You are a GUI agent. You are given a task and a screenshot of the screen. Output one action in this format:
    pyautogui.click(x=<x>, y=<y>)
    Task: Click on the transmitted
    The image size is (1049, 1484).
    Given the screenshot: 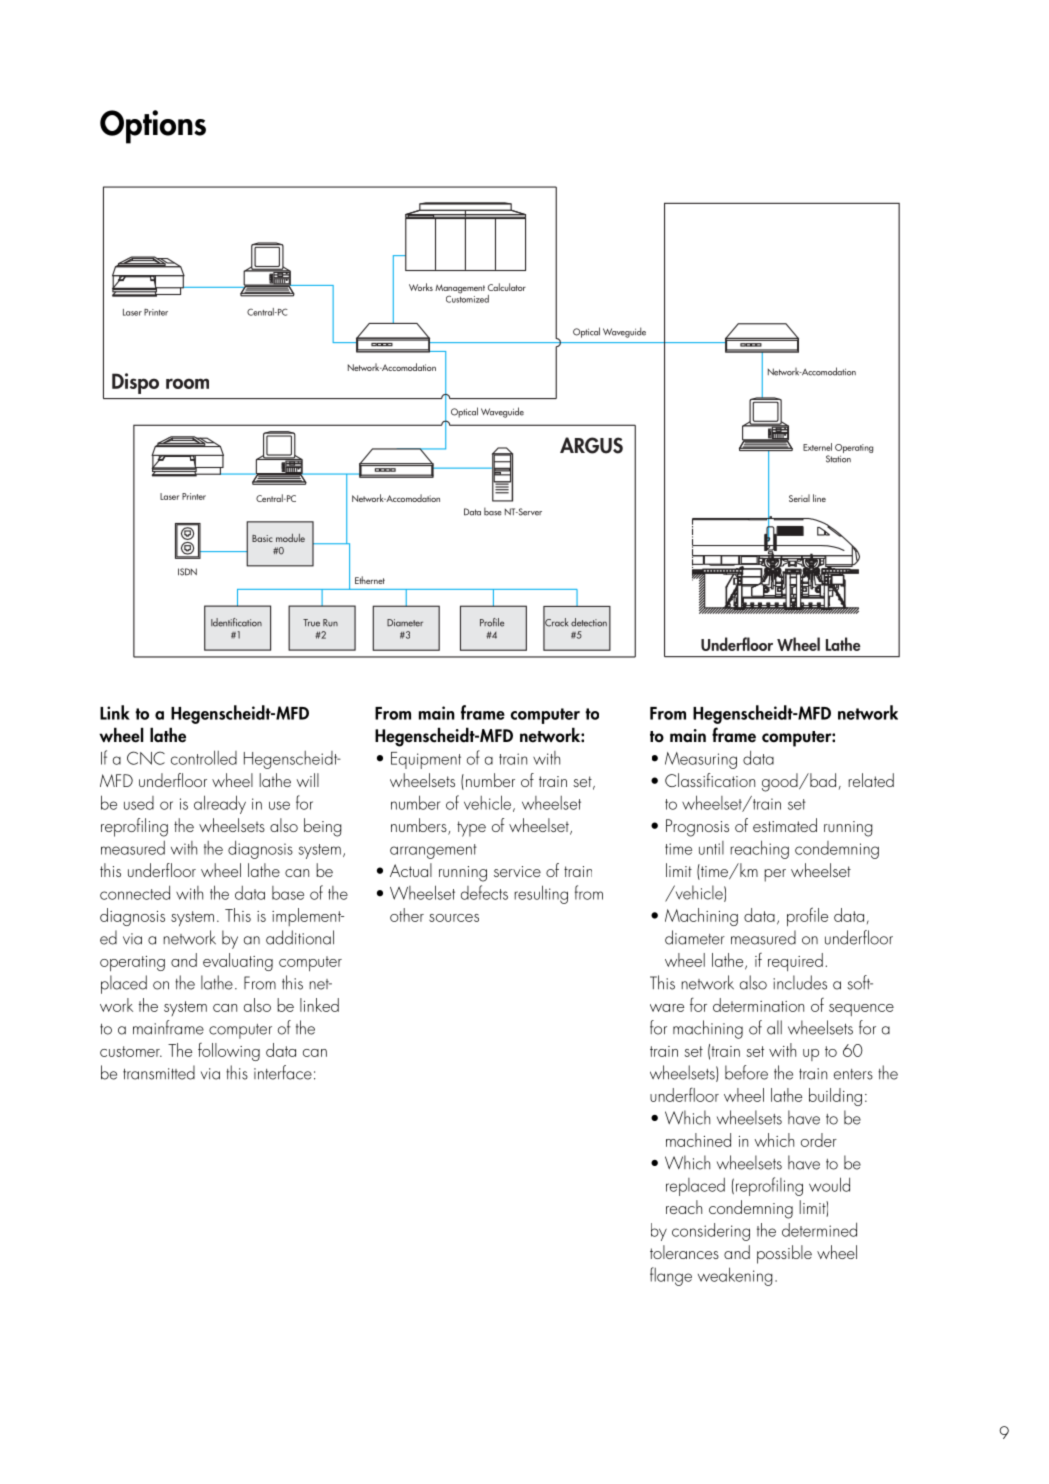 What is the action you would take?
    pyautogui.click(x=159, y=1072)
